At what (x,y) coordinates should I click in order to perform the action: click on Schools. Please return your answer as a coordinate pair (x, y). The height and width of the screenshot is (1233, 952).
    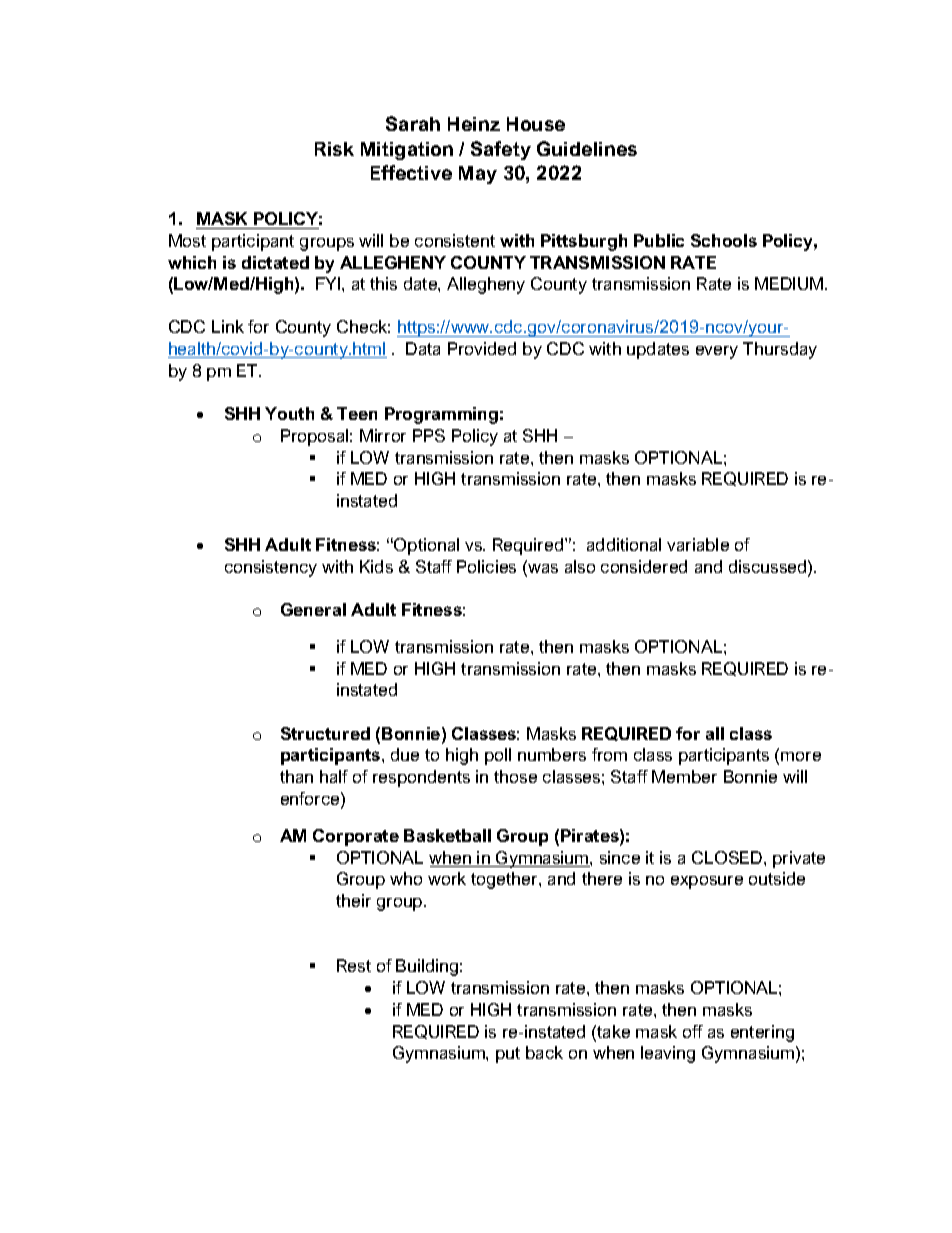
    Looking at the image, I should click on (724, 240).
